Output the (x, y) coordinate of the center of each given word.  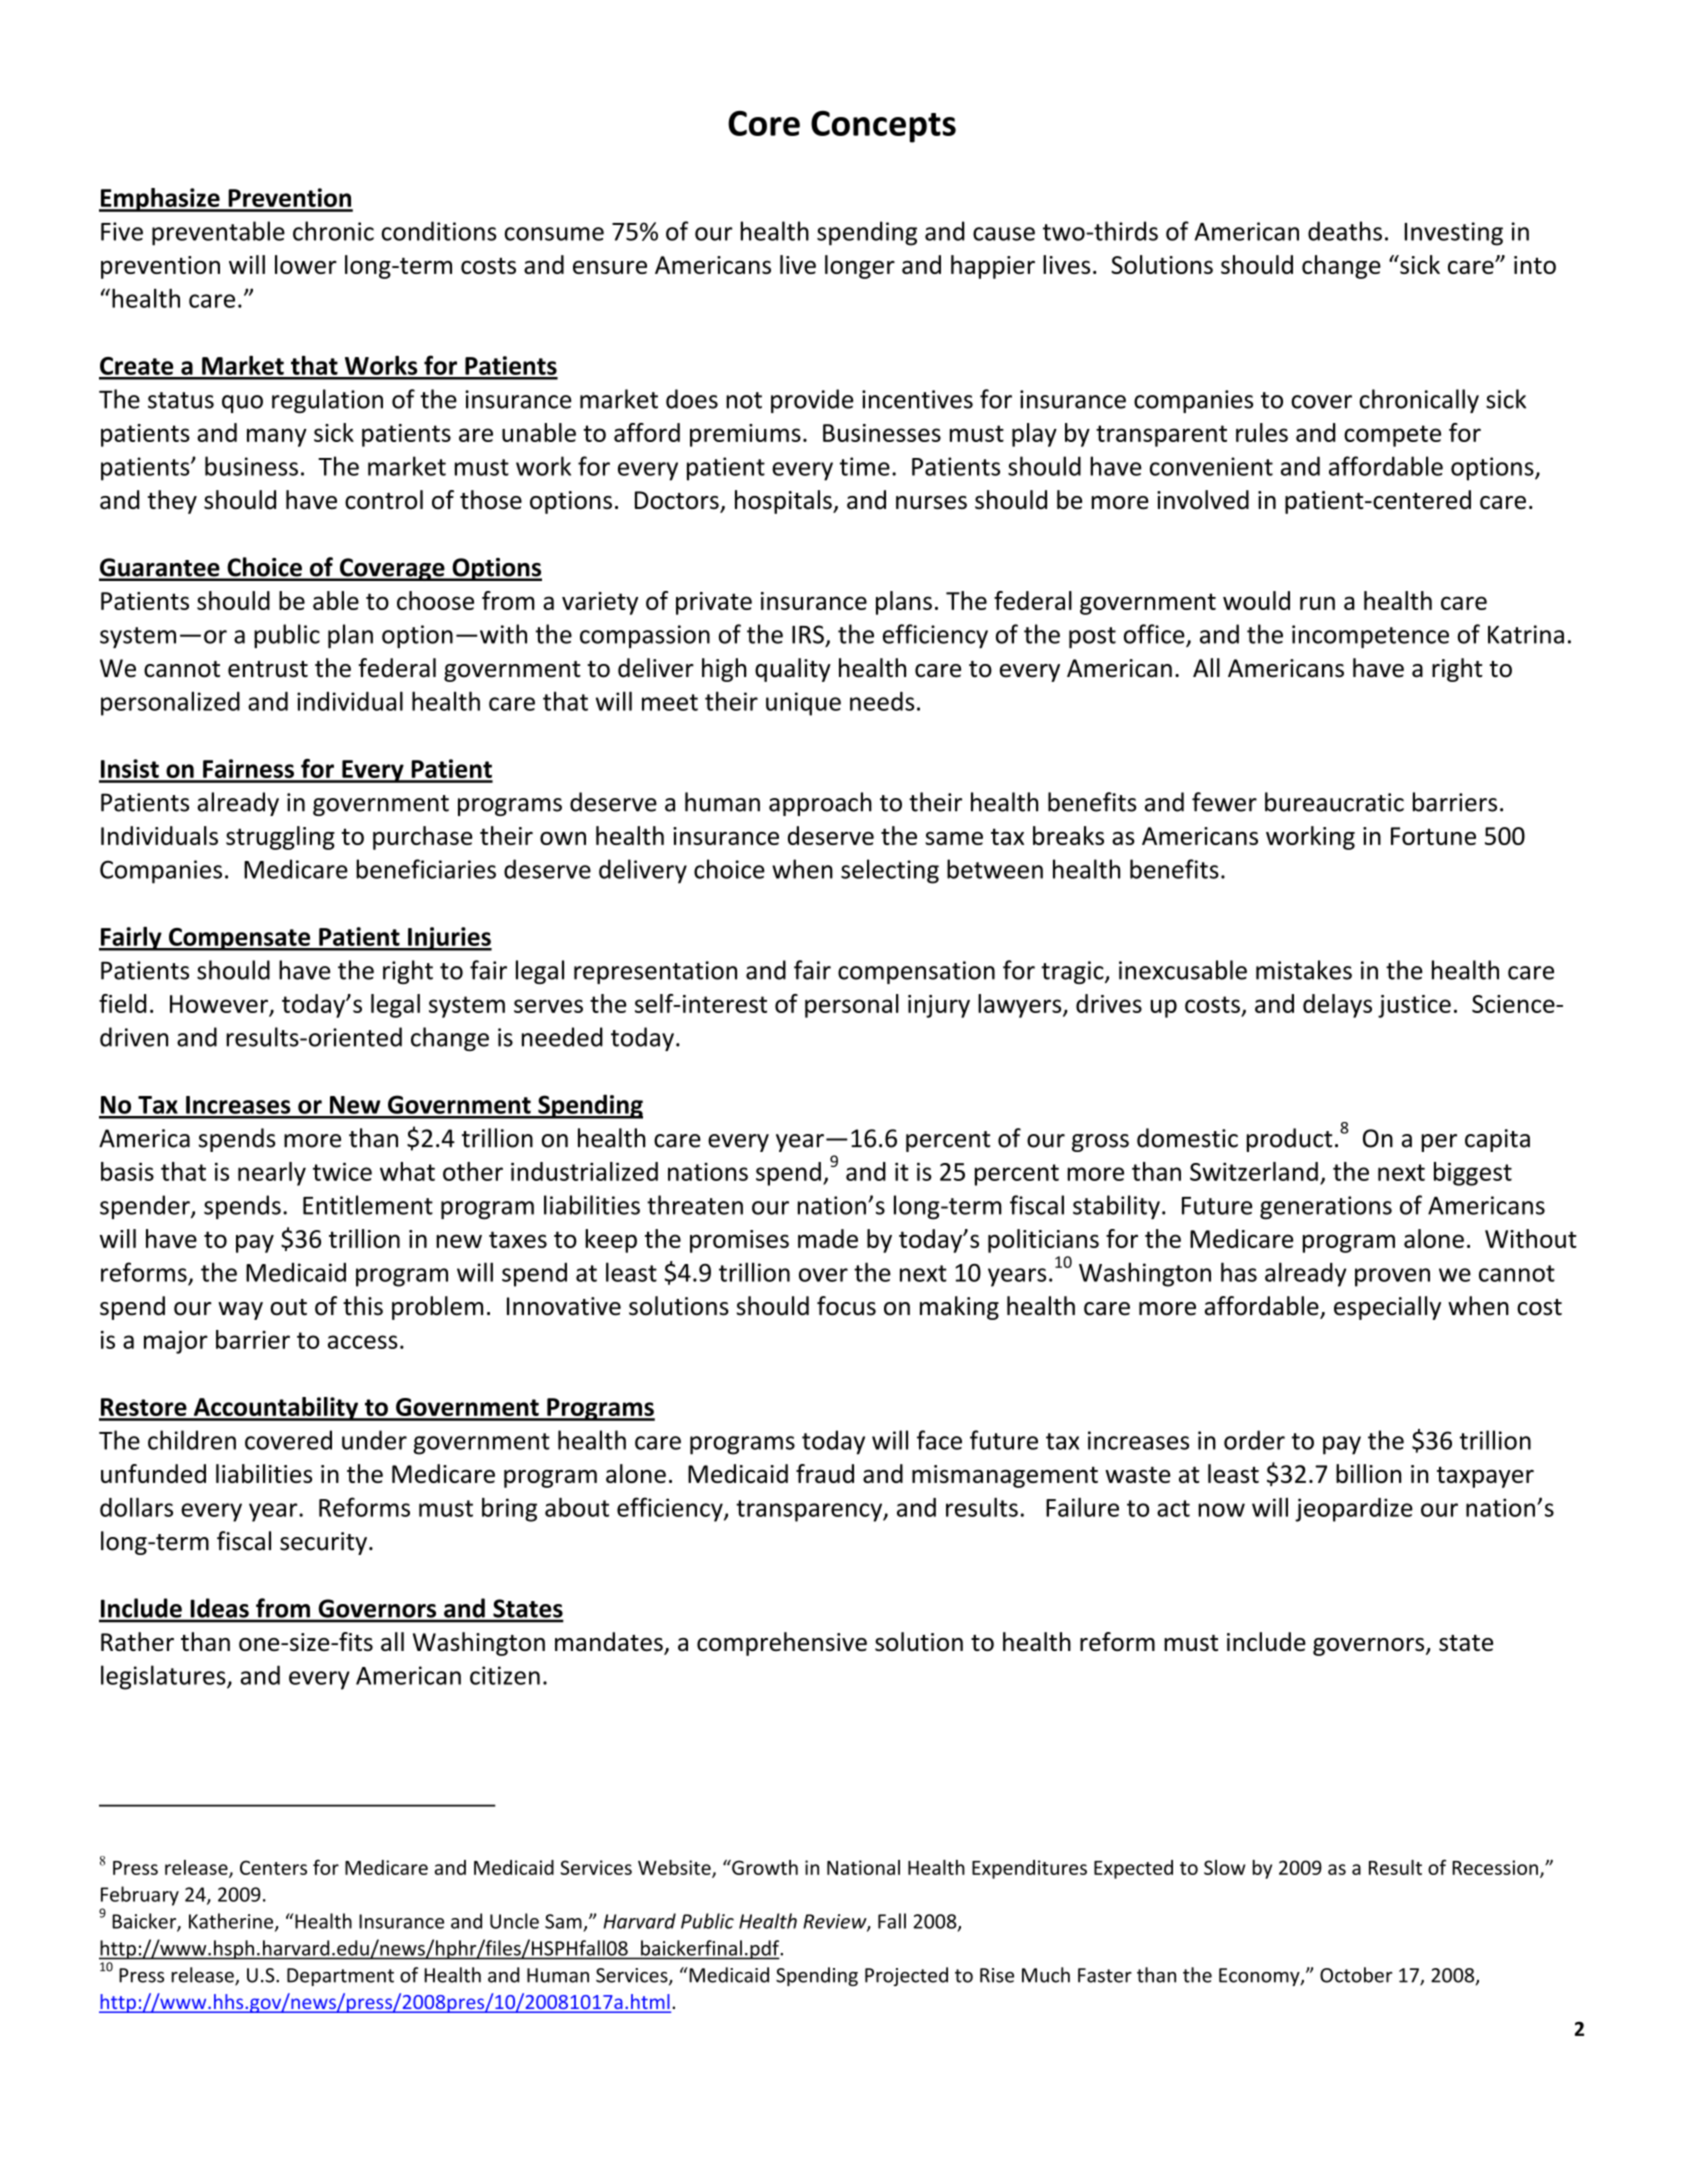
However (219, 1004)
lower (306, 264)
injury (939, 1006)
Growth (764, 1867)
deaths (1345, 231)
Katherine (232, 1922)
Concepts (883, 127)
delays (1337, 1006)
